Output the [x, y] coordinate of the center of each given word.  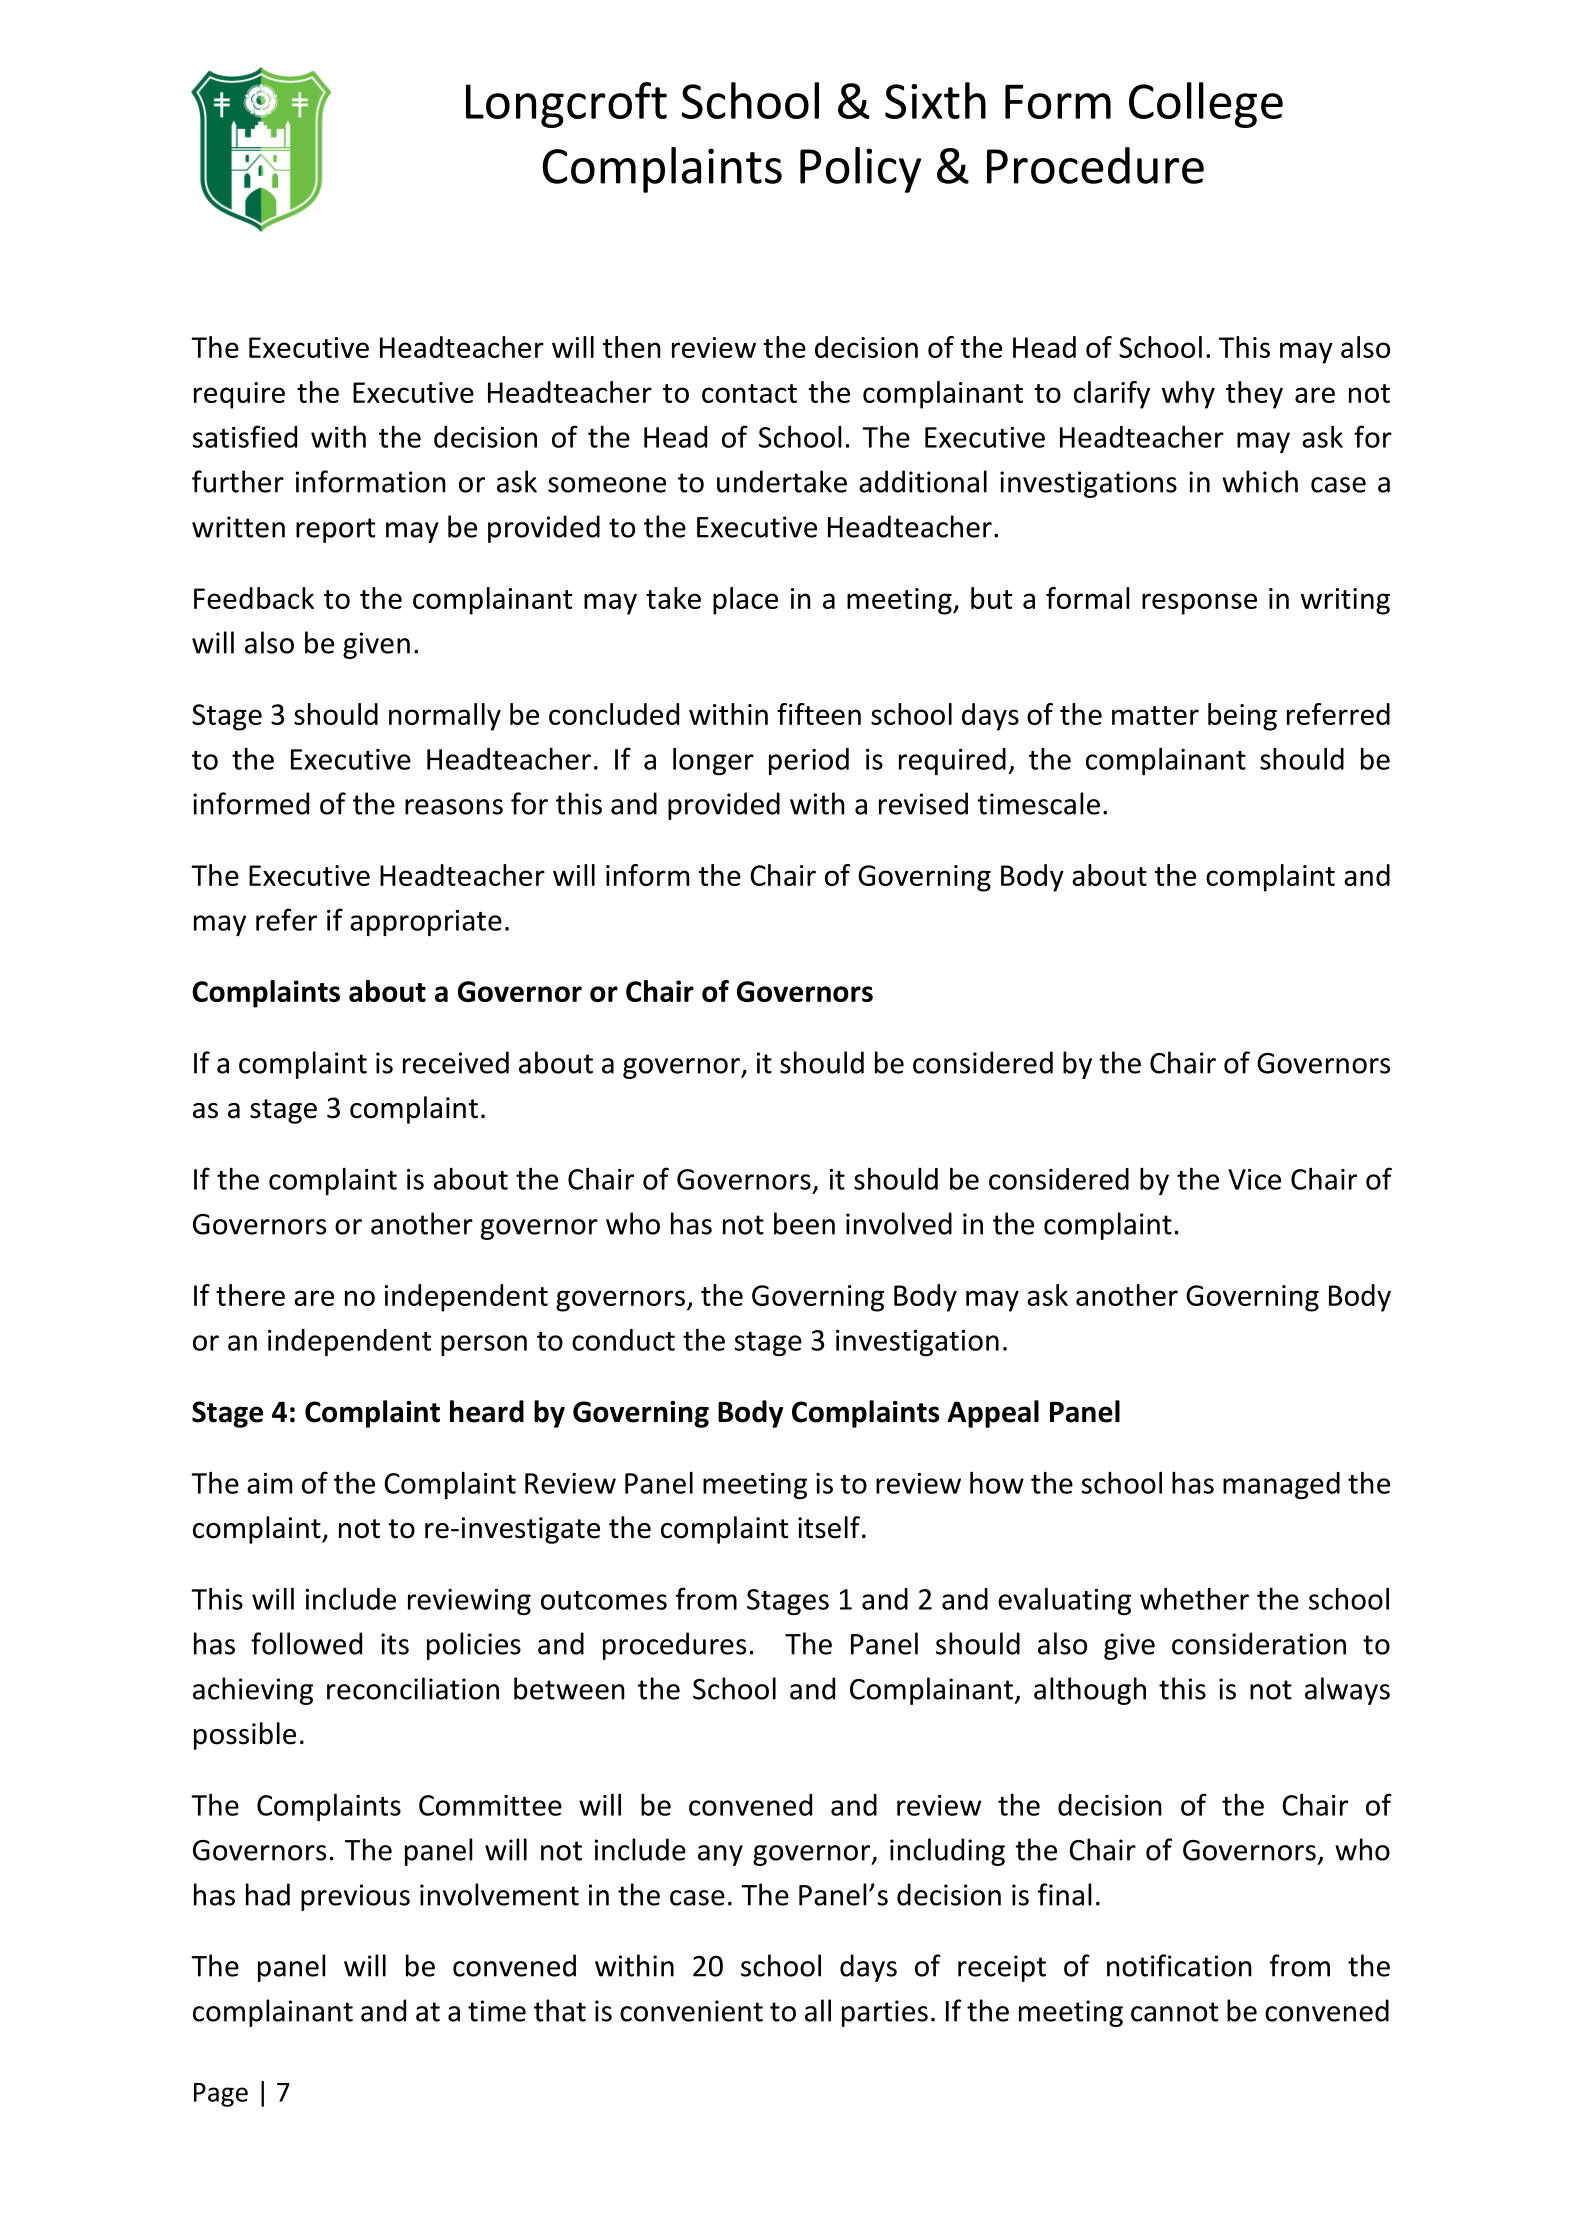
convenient [691, 2011]
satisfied [244, 436]
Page [221, 2095]
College [1206, 105]
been [804, 1223]
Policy [860, 170]
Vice [1254, 1179]
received [456, 1062]
